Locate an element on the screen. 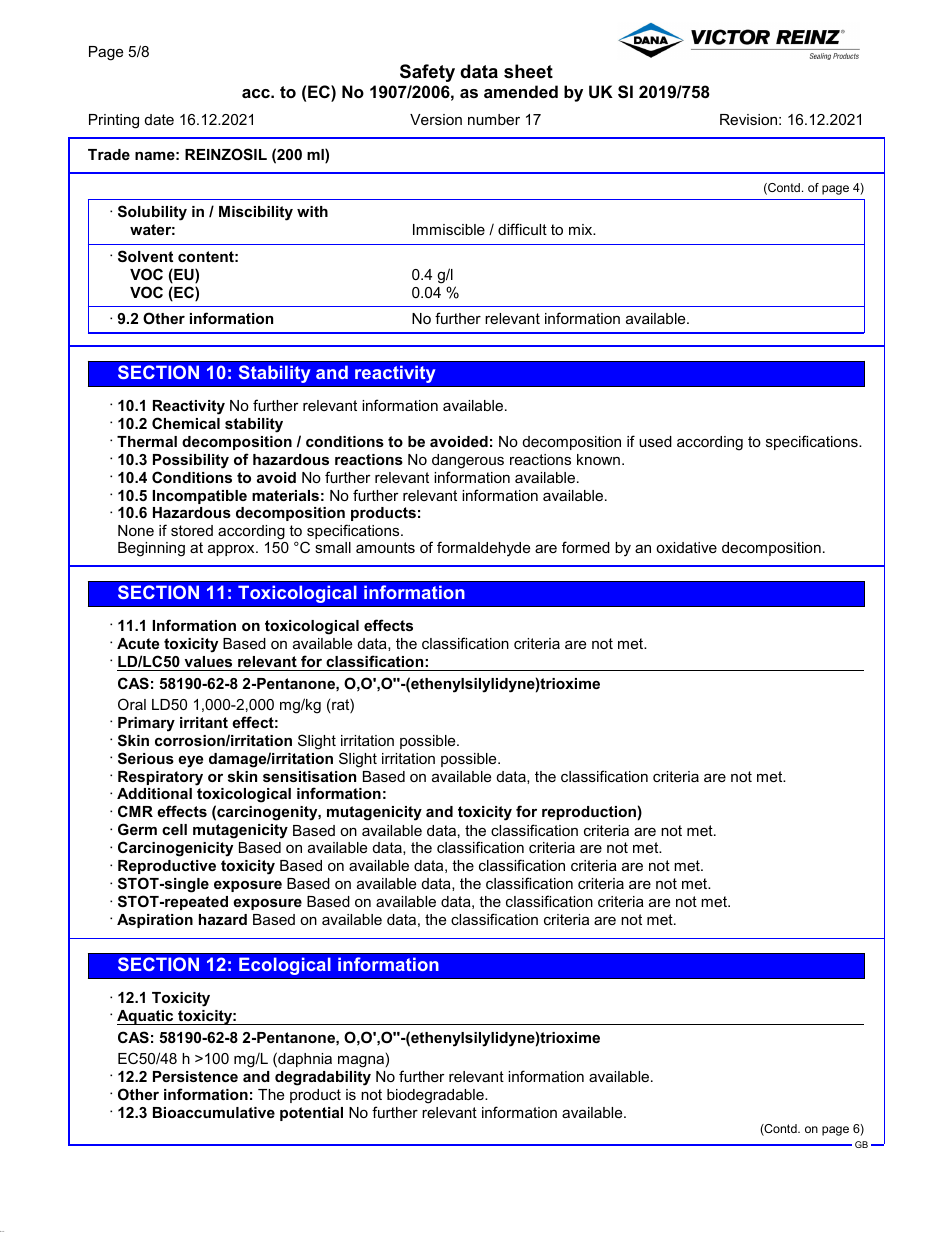 This screenshot has width=952, height=1233. Version is located at coordinates (436, 119).
